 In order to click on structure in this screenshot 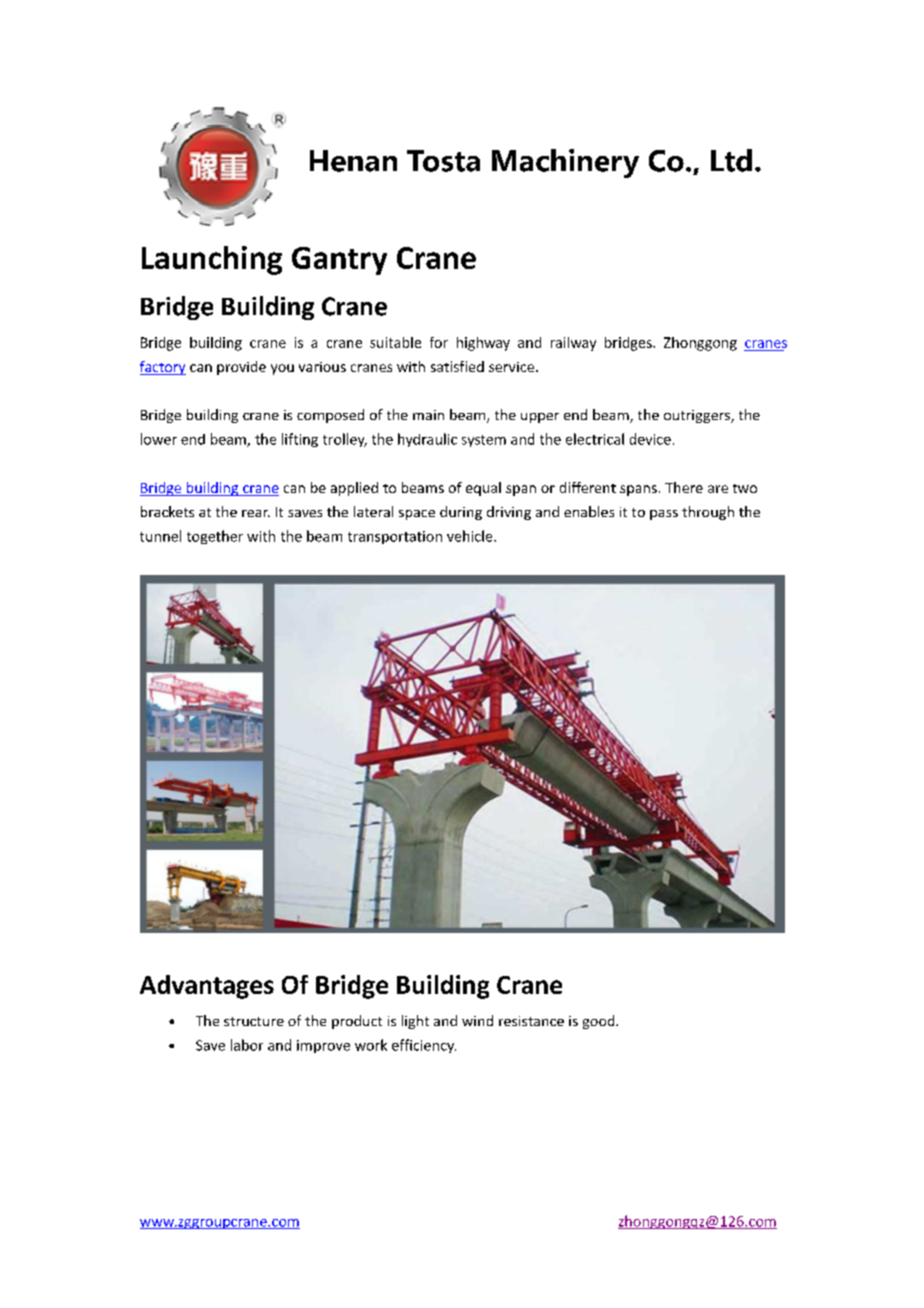, I will do `click(254, 1021)`.
